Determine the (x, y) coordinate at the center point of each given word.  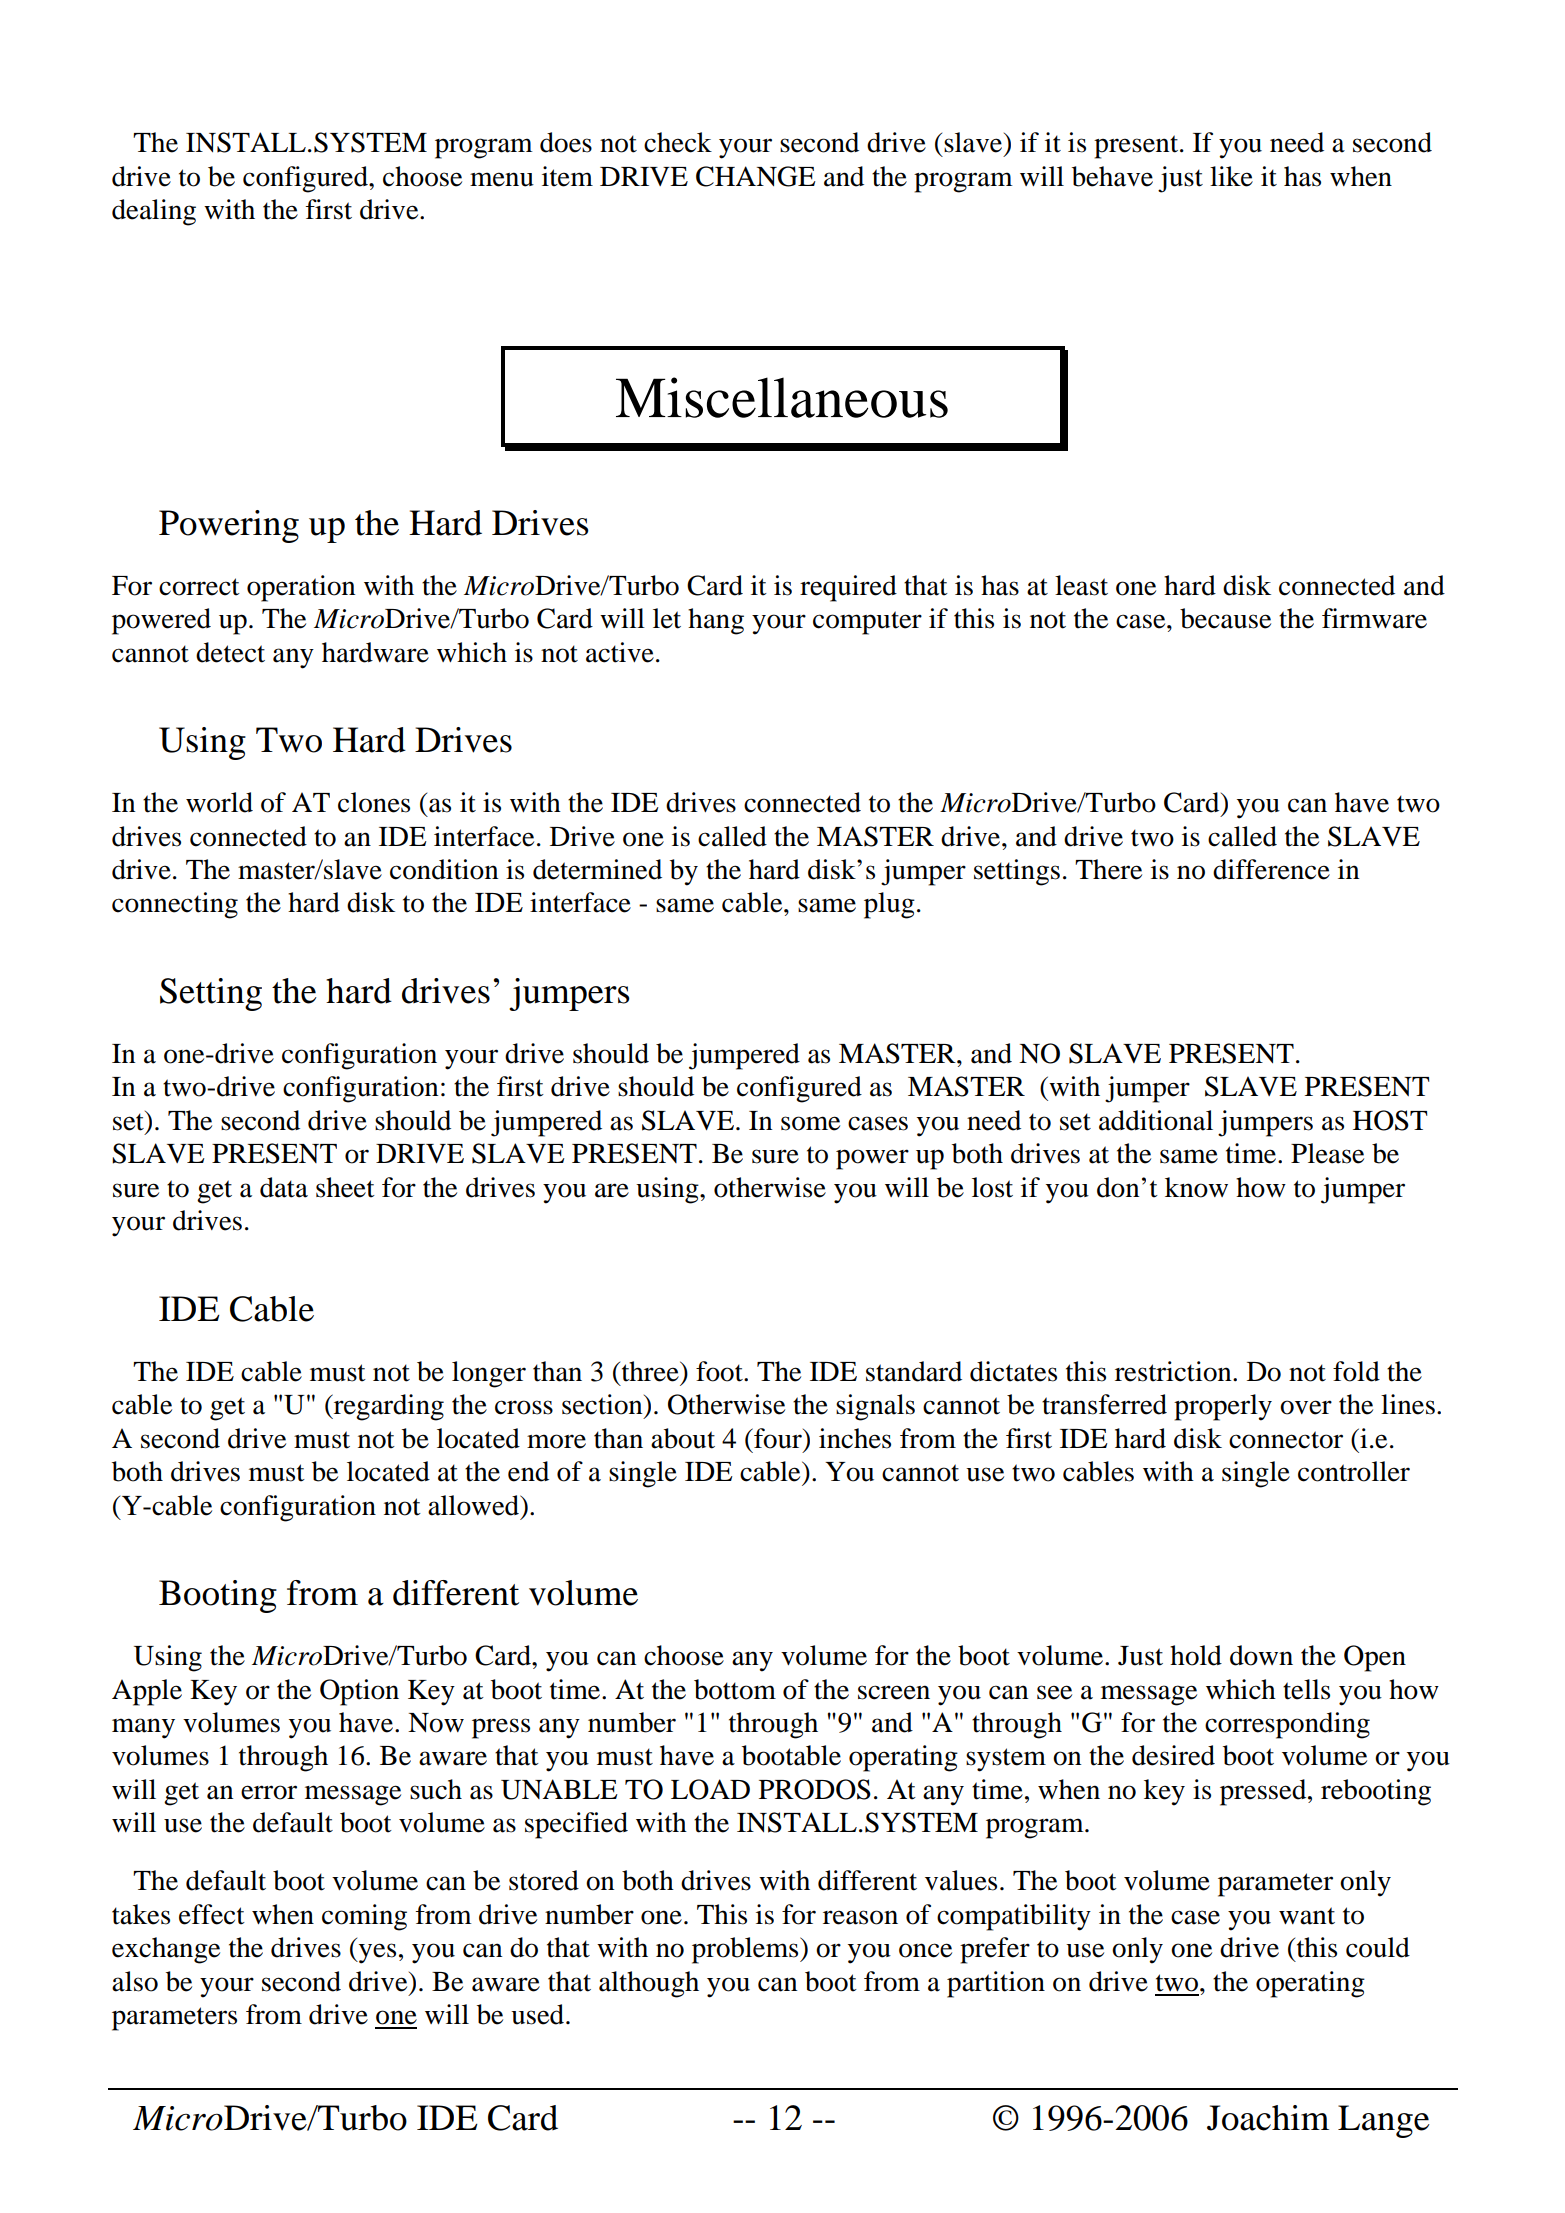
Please (1327, 1153)
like (1231, 176)
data (284, 1187)
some (810, 1123)
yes (376, 1953)
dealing (154, 212)
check (678, 142)
